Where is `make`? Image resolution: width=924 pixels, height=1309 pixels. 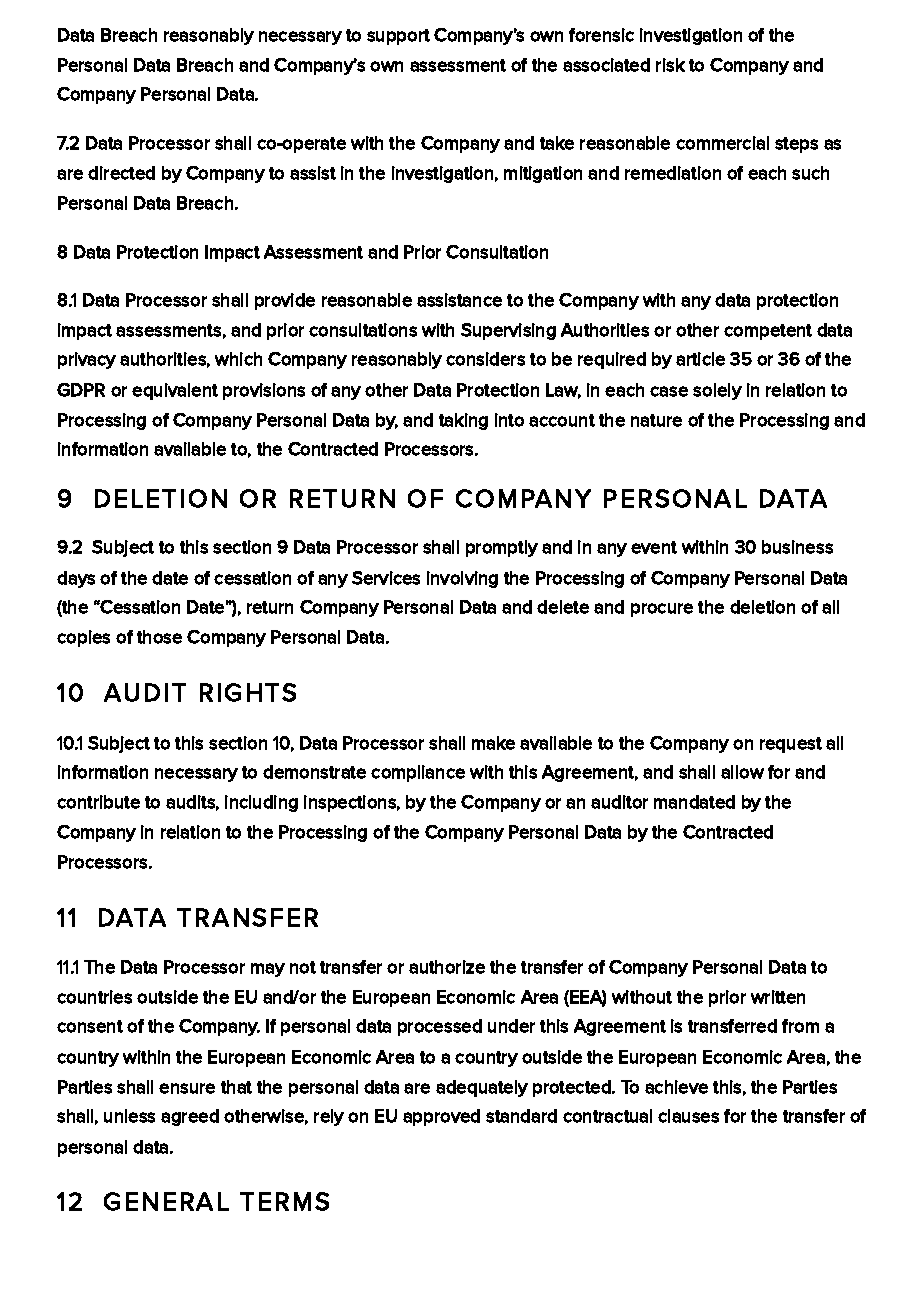
make is located at coordinates (493, 743).
